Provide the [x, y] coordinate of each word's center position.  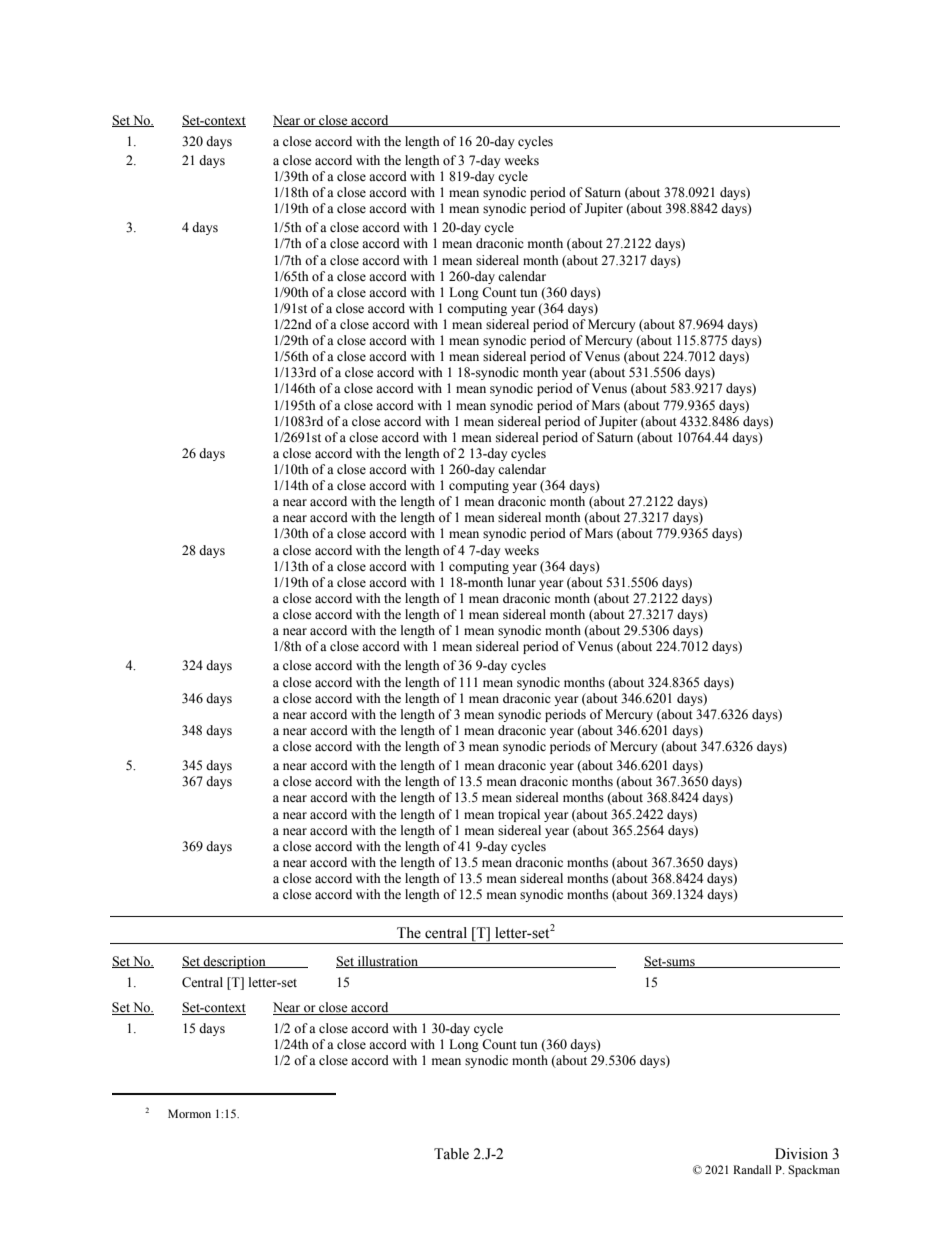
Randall [752, 1169]
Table [451, 1154]
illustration [388, 962]
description [234, 962]
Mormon [189, 1113]
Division [801, 1154]
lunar [522, 582]
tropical [519, 815]
